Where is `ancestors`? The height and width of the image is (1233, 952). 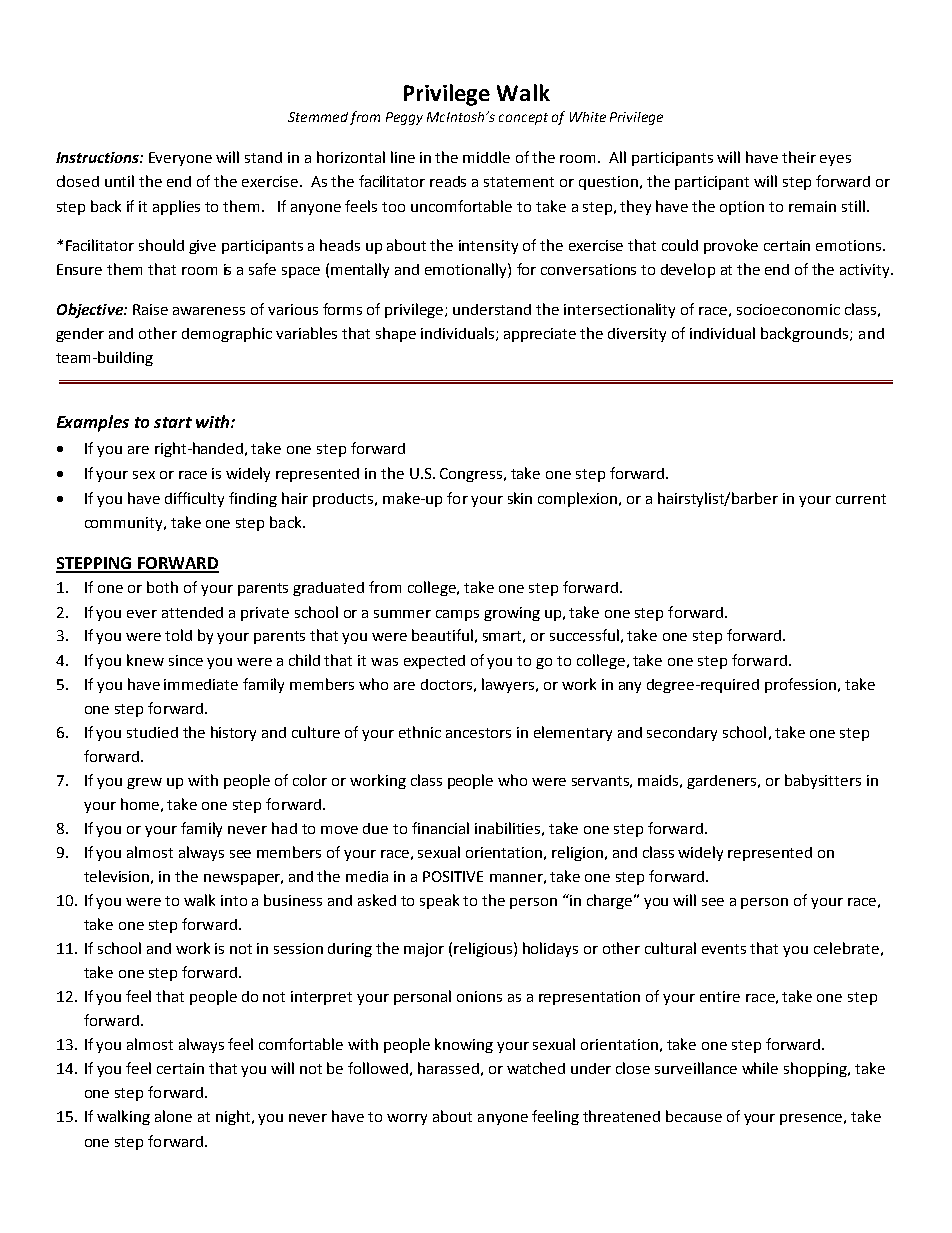
ancestors is located at coordinates (478, 733).
